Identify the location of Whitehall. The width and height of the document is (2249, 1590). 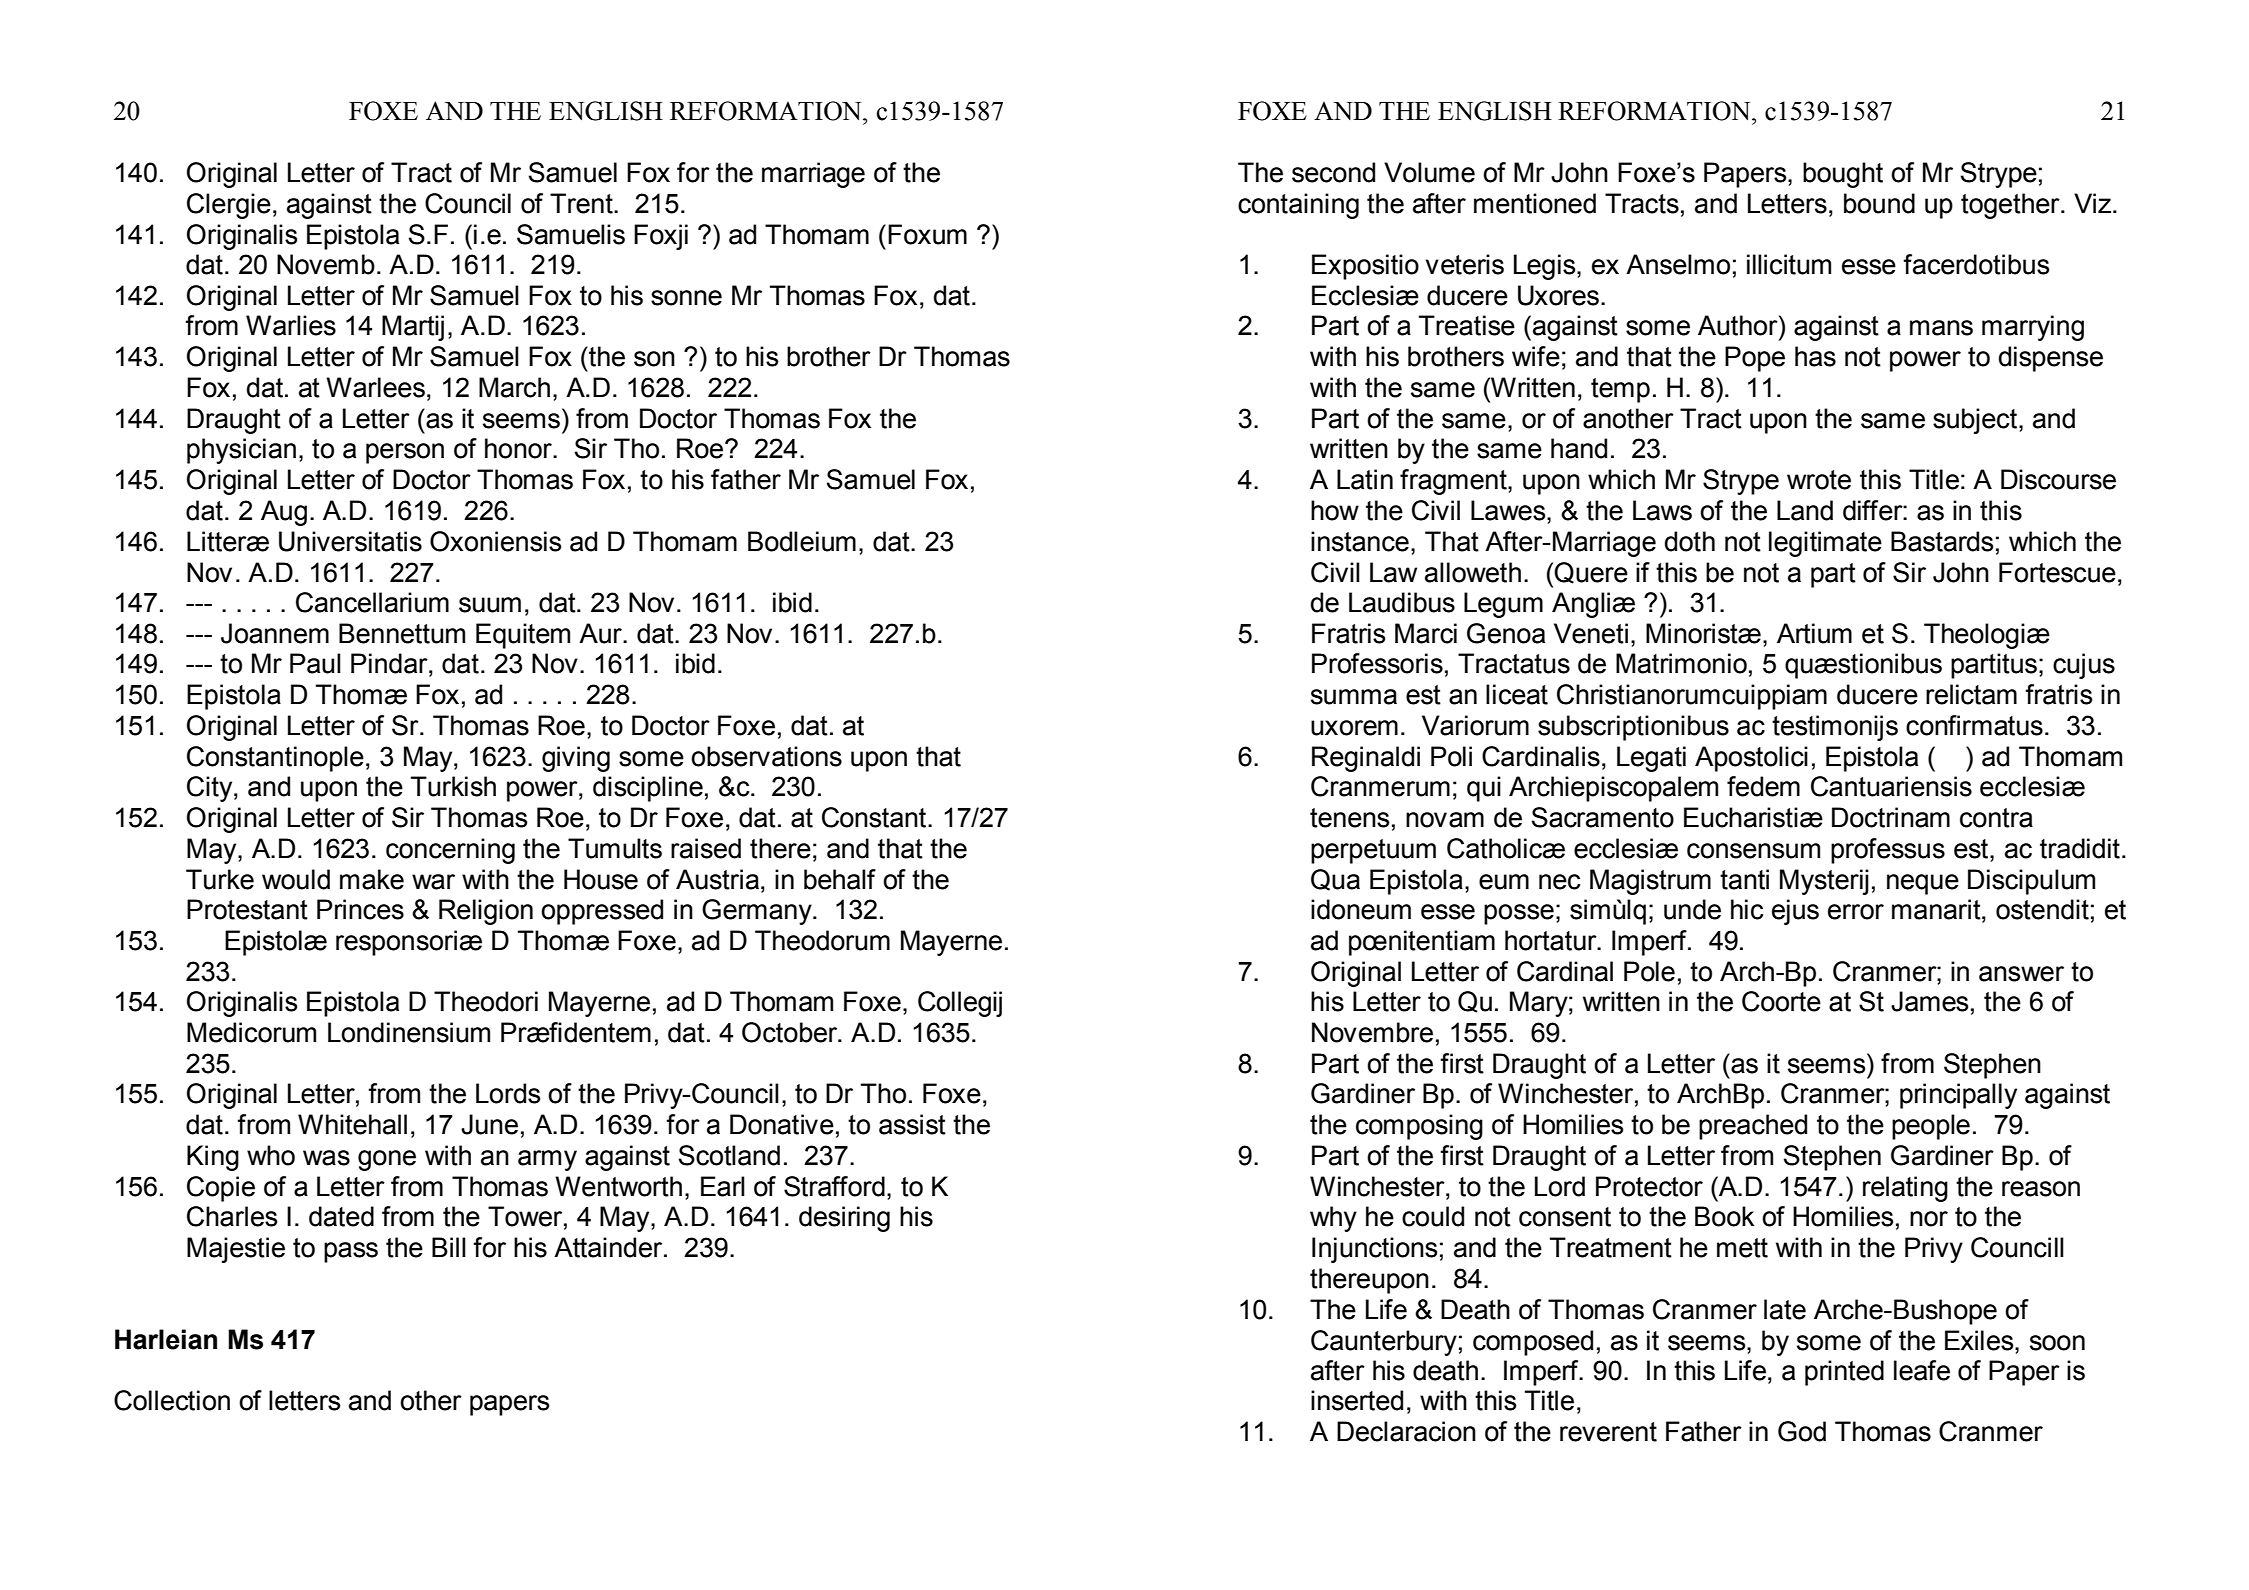
(352, 1124).
